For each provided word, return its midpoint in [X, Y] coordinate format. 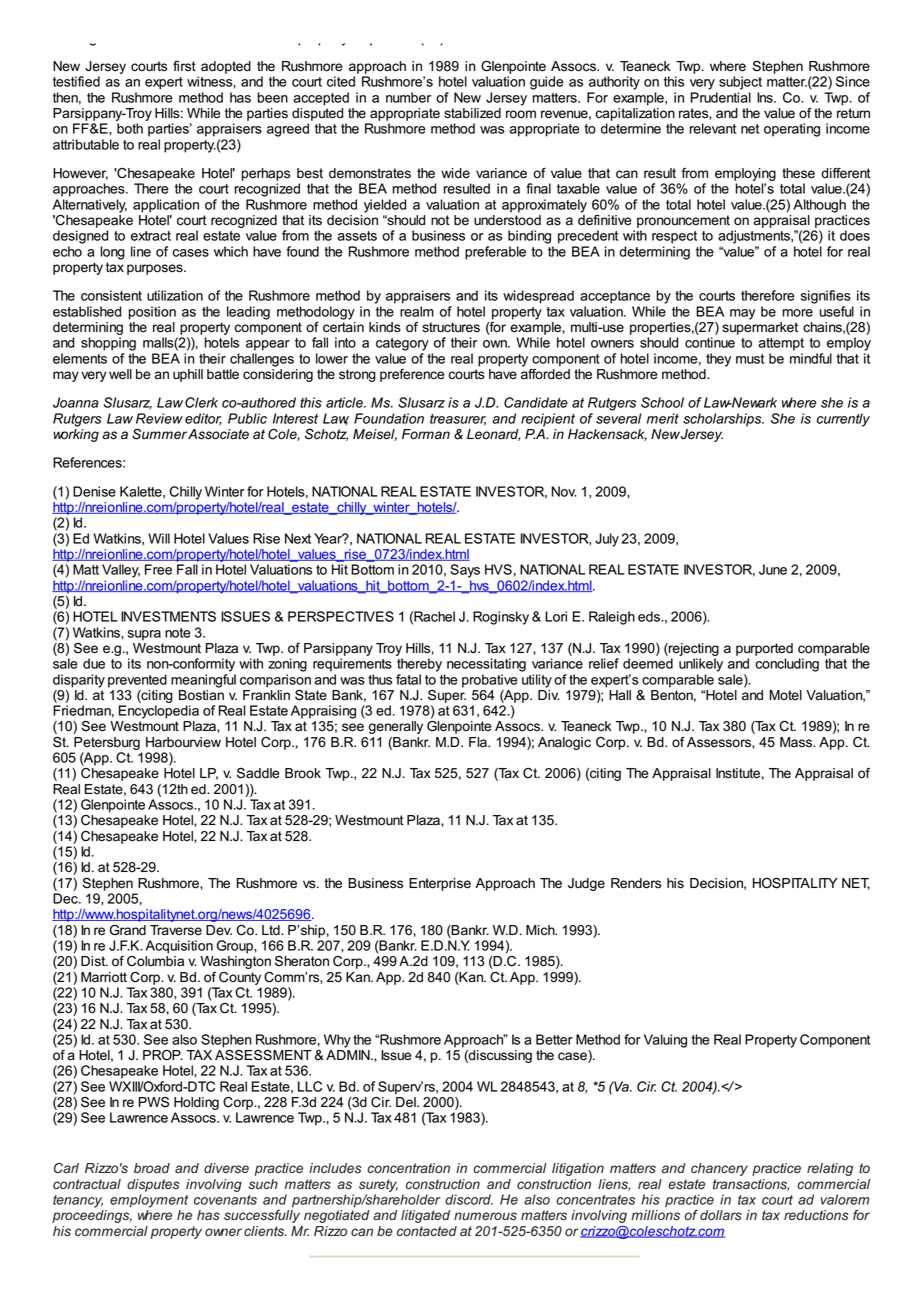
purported [764, 649]
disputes [153, 1185]
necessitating [486, 665]
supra [144, 635]
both [130, 128]
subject [740, 83]
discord [469, 1199]
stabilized [472, 113]
